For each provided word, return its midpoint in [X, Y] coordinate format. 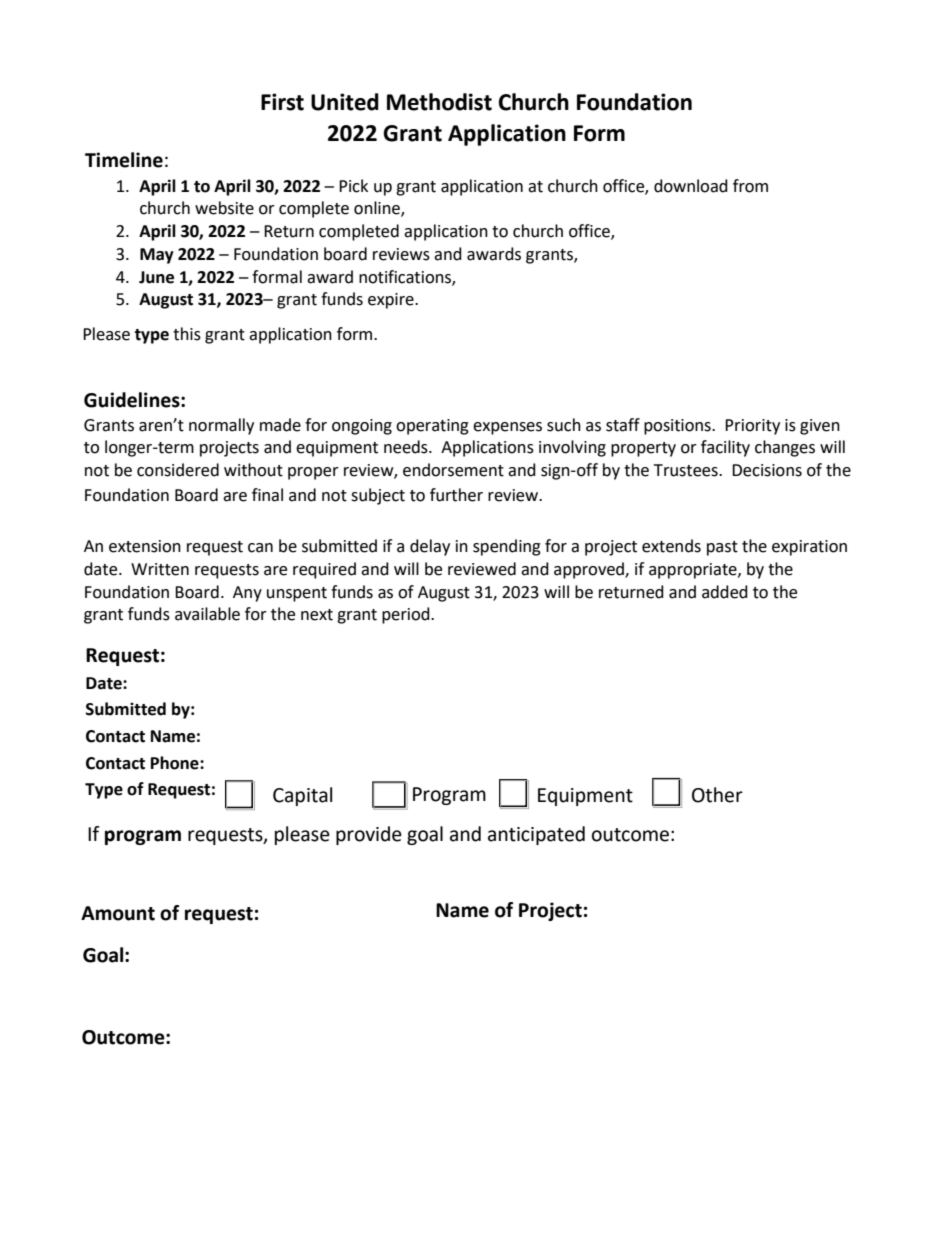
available [207, 614]
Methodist [439, 102]
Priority [752, 427]
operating [432, 427]
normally [221, 426]
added [725, 592]
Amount [118, 913]
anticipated [536, 835]
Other [717, 795]
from [750, 186]
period [407, 615]
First [282, 102]
